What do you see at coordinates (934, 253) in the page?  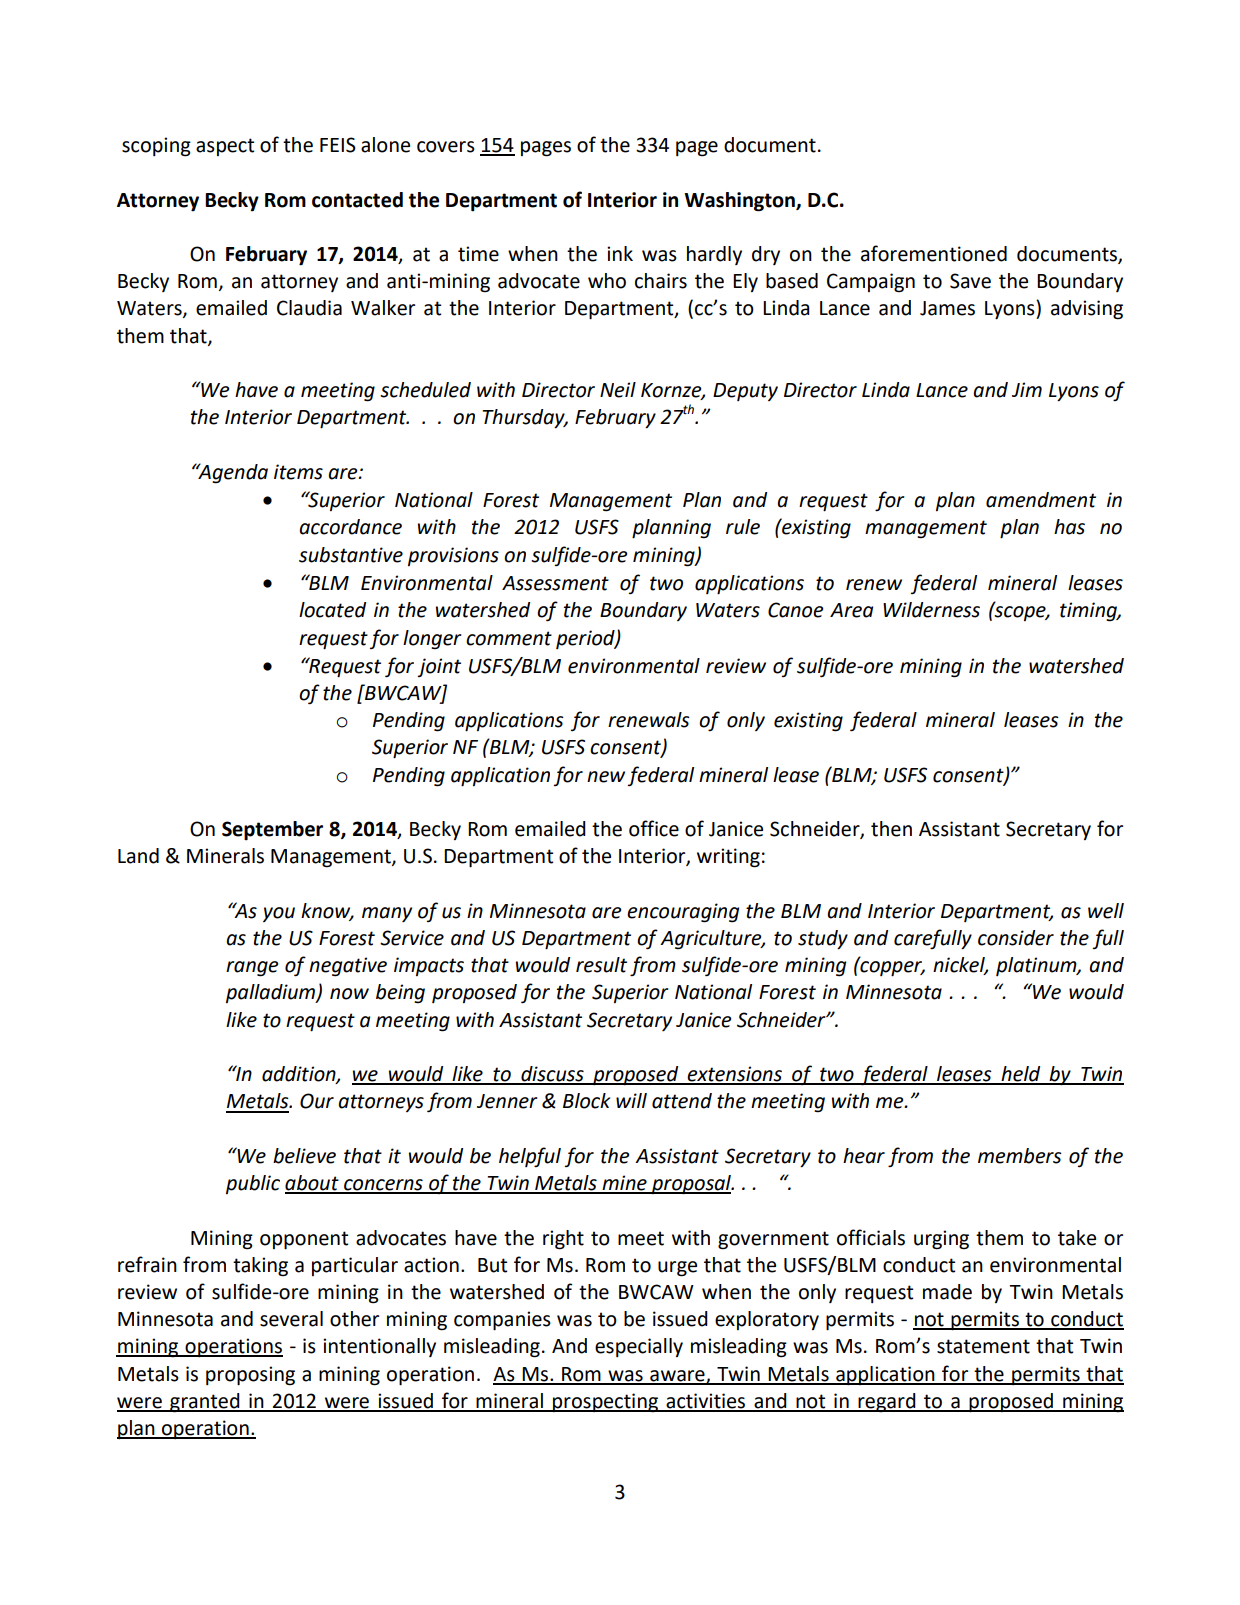 I see `aforementioned` at bounding box center [934, 253].
